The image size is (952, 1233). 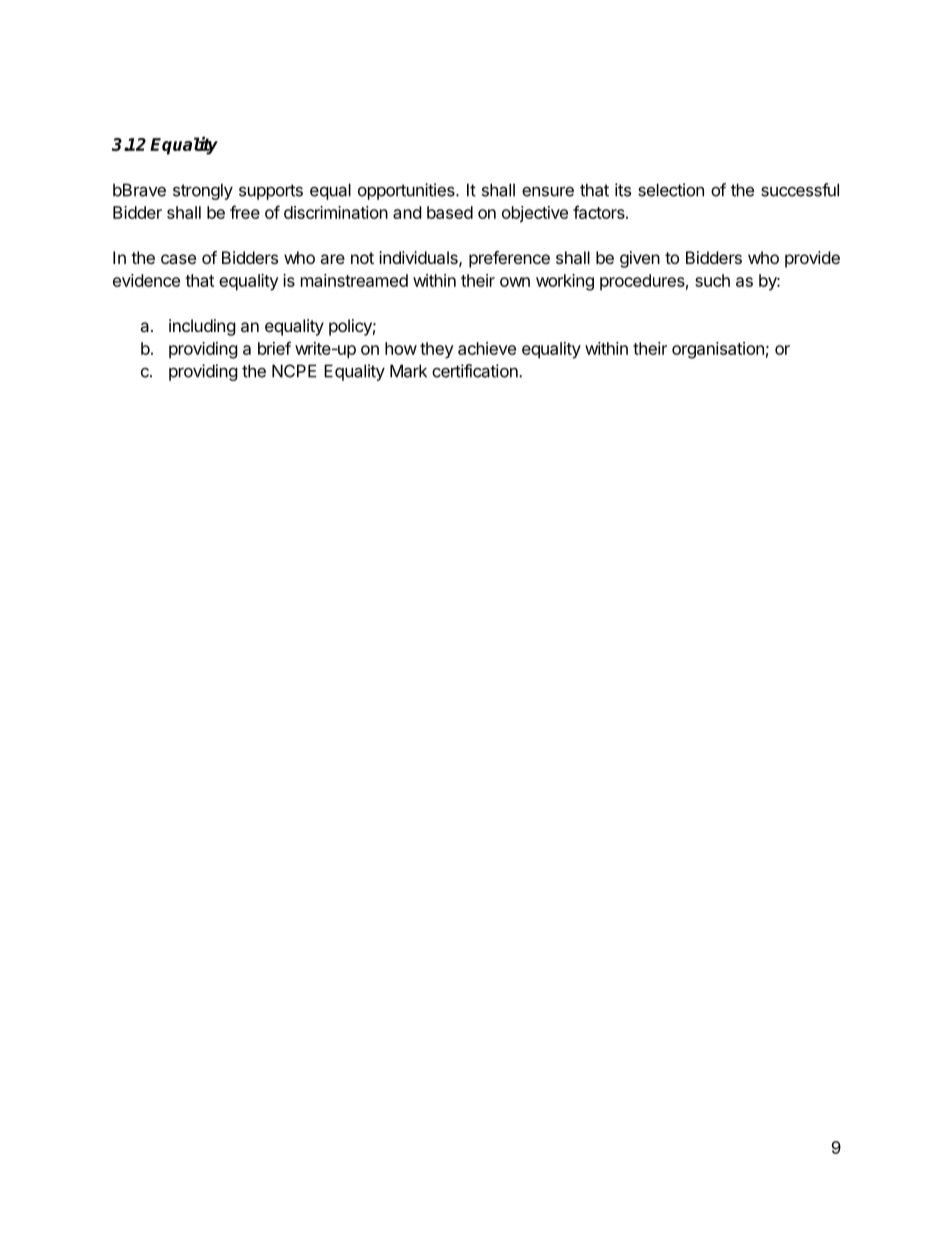 I want to click on including, so click(x=202, y=327).
